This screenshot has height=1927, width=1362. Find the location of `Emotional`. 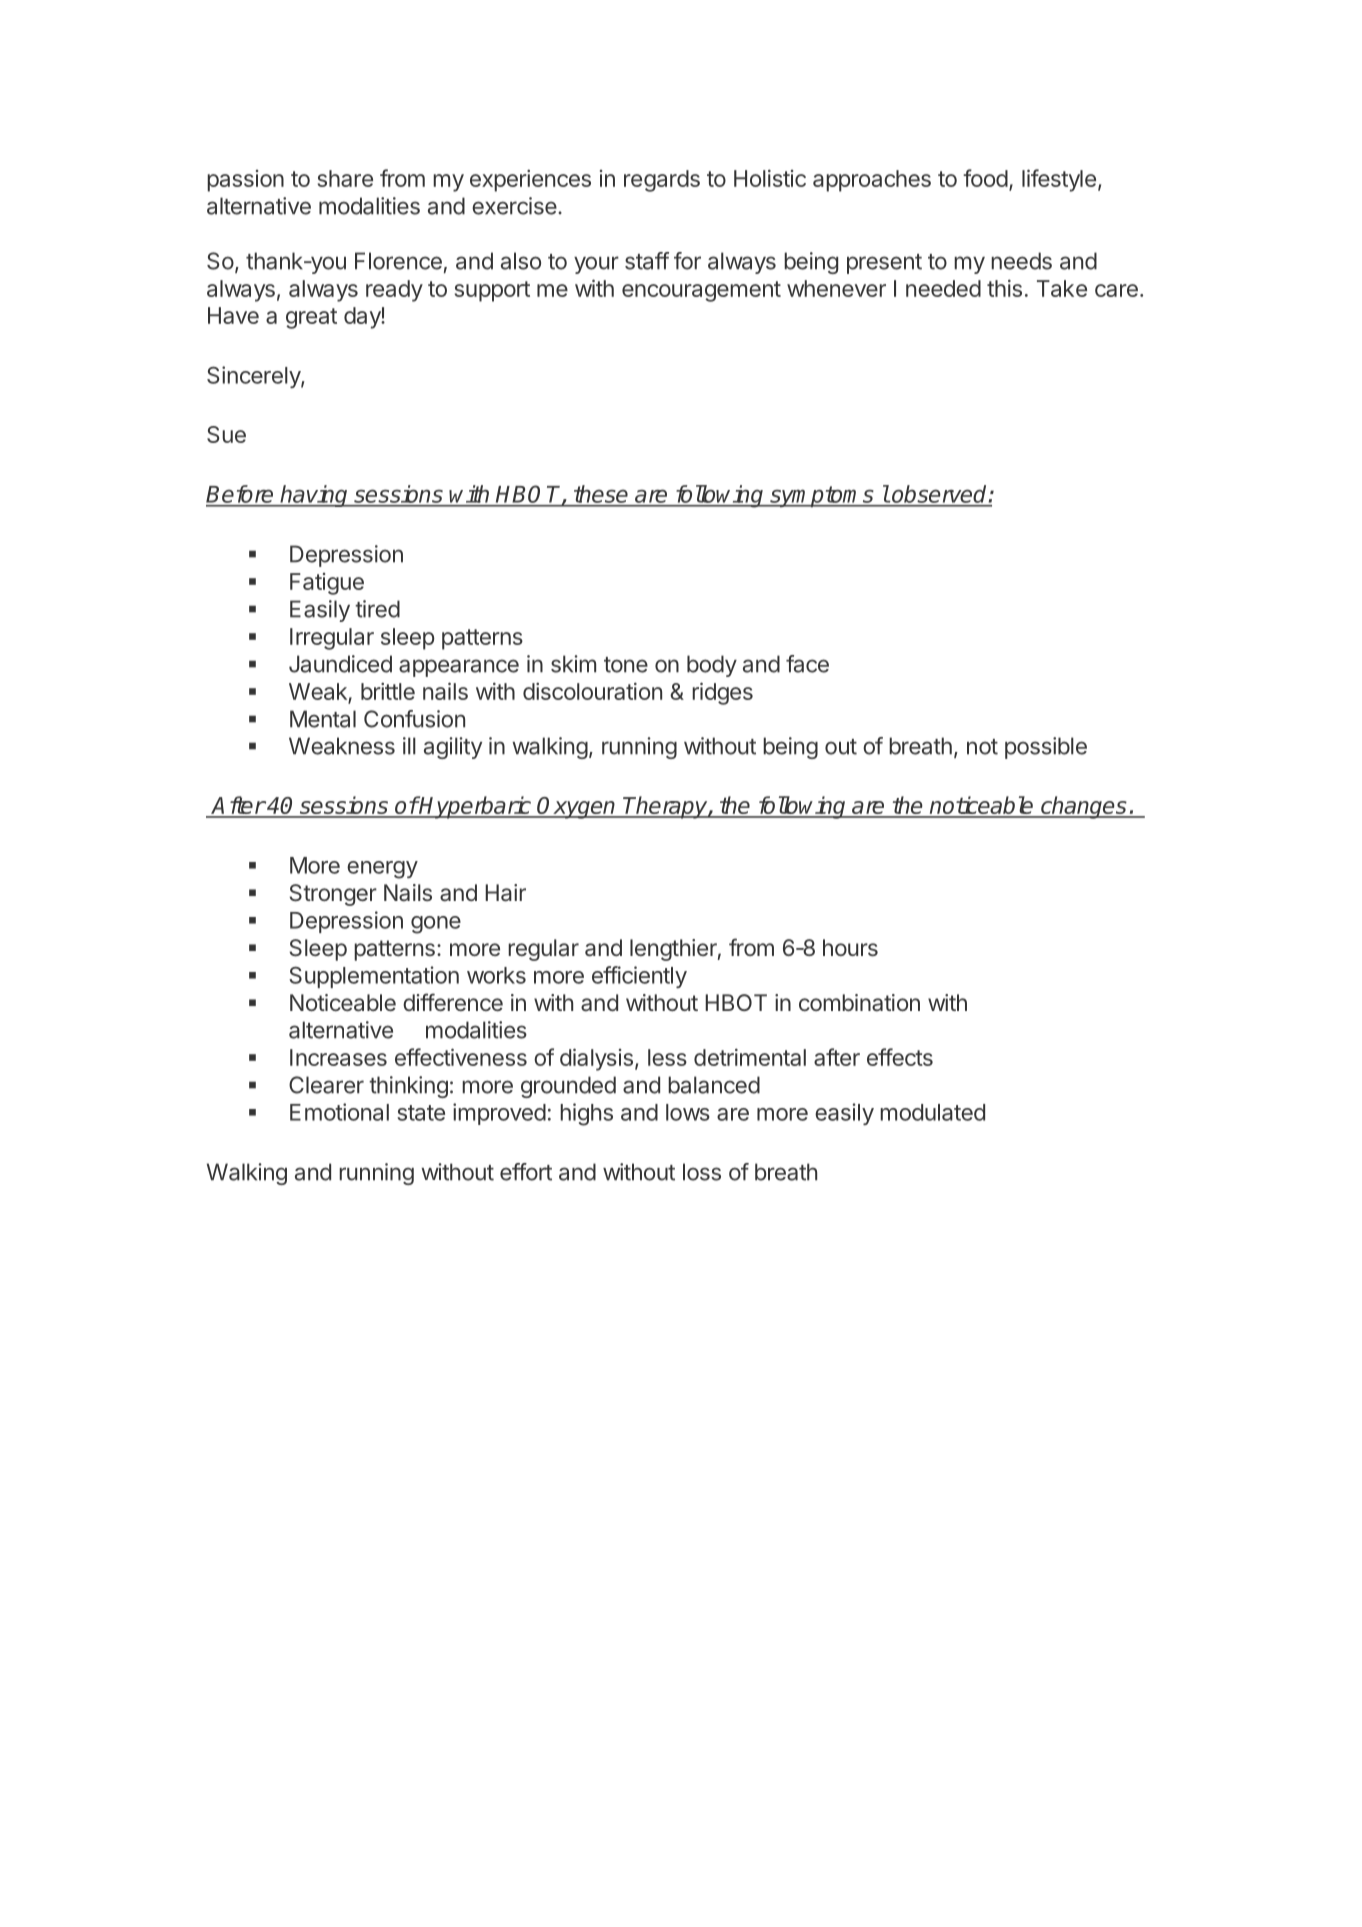

Emotional is located at coordinates (339, 1112).
